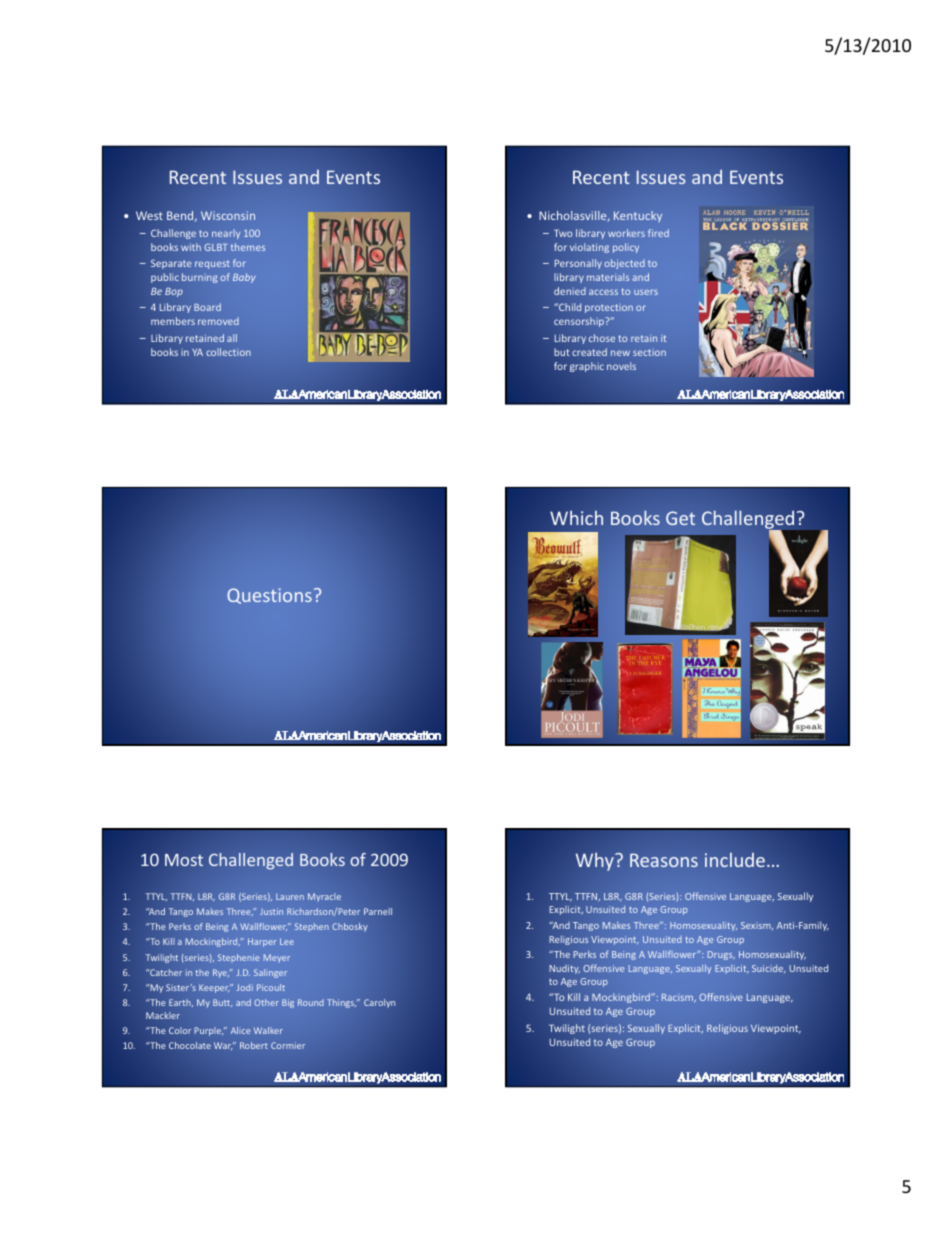 The height and width of the screenshot is (1233, 952). I want to click on Get, so click(680, 518).
